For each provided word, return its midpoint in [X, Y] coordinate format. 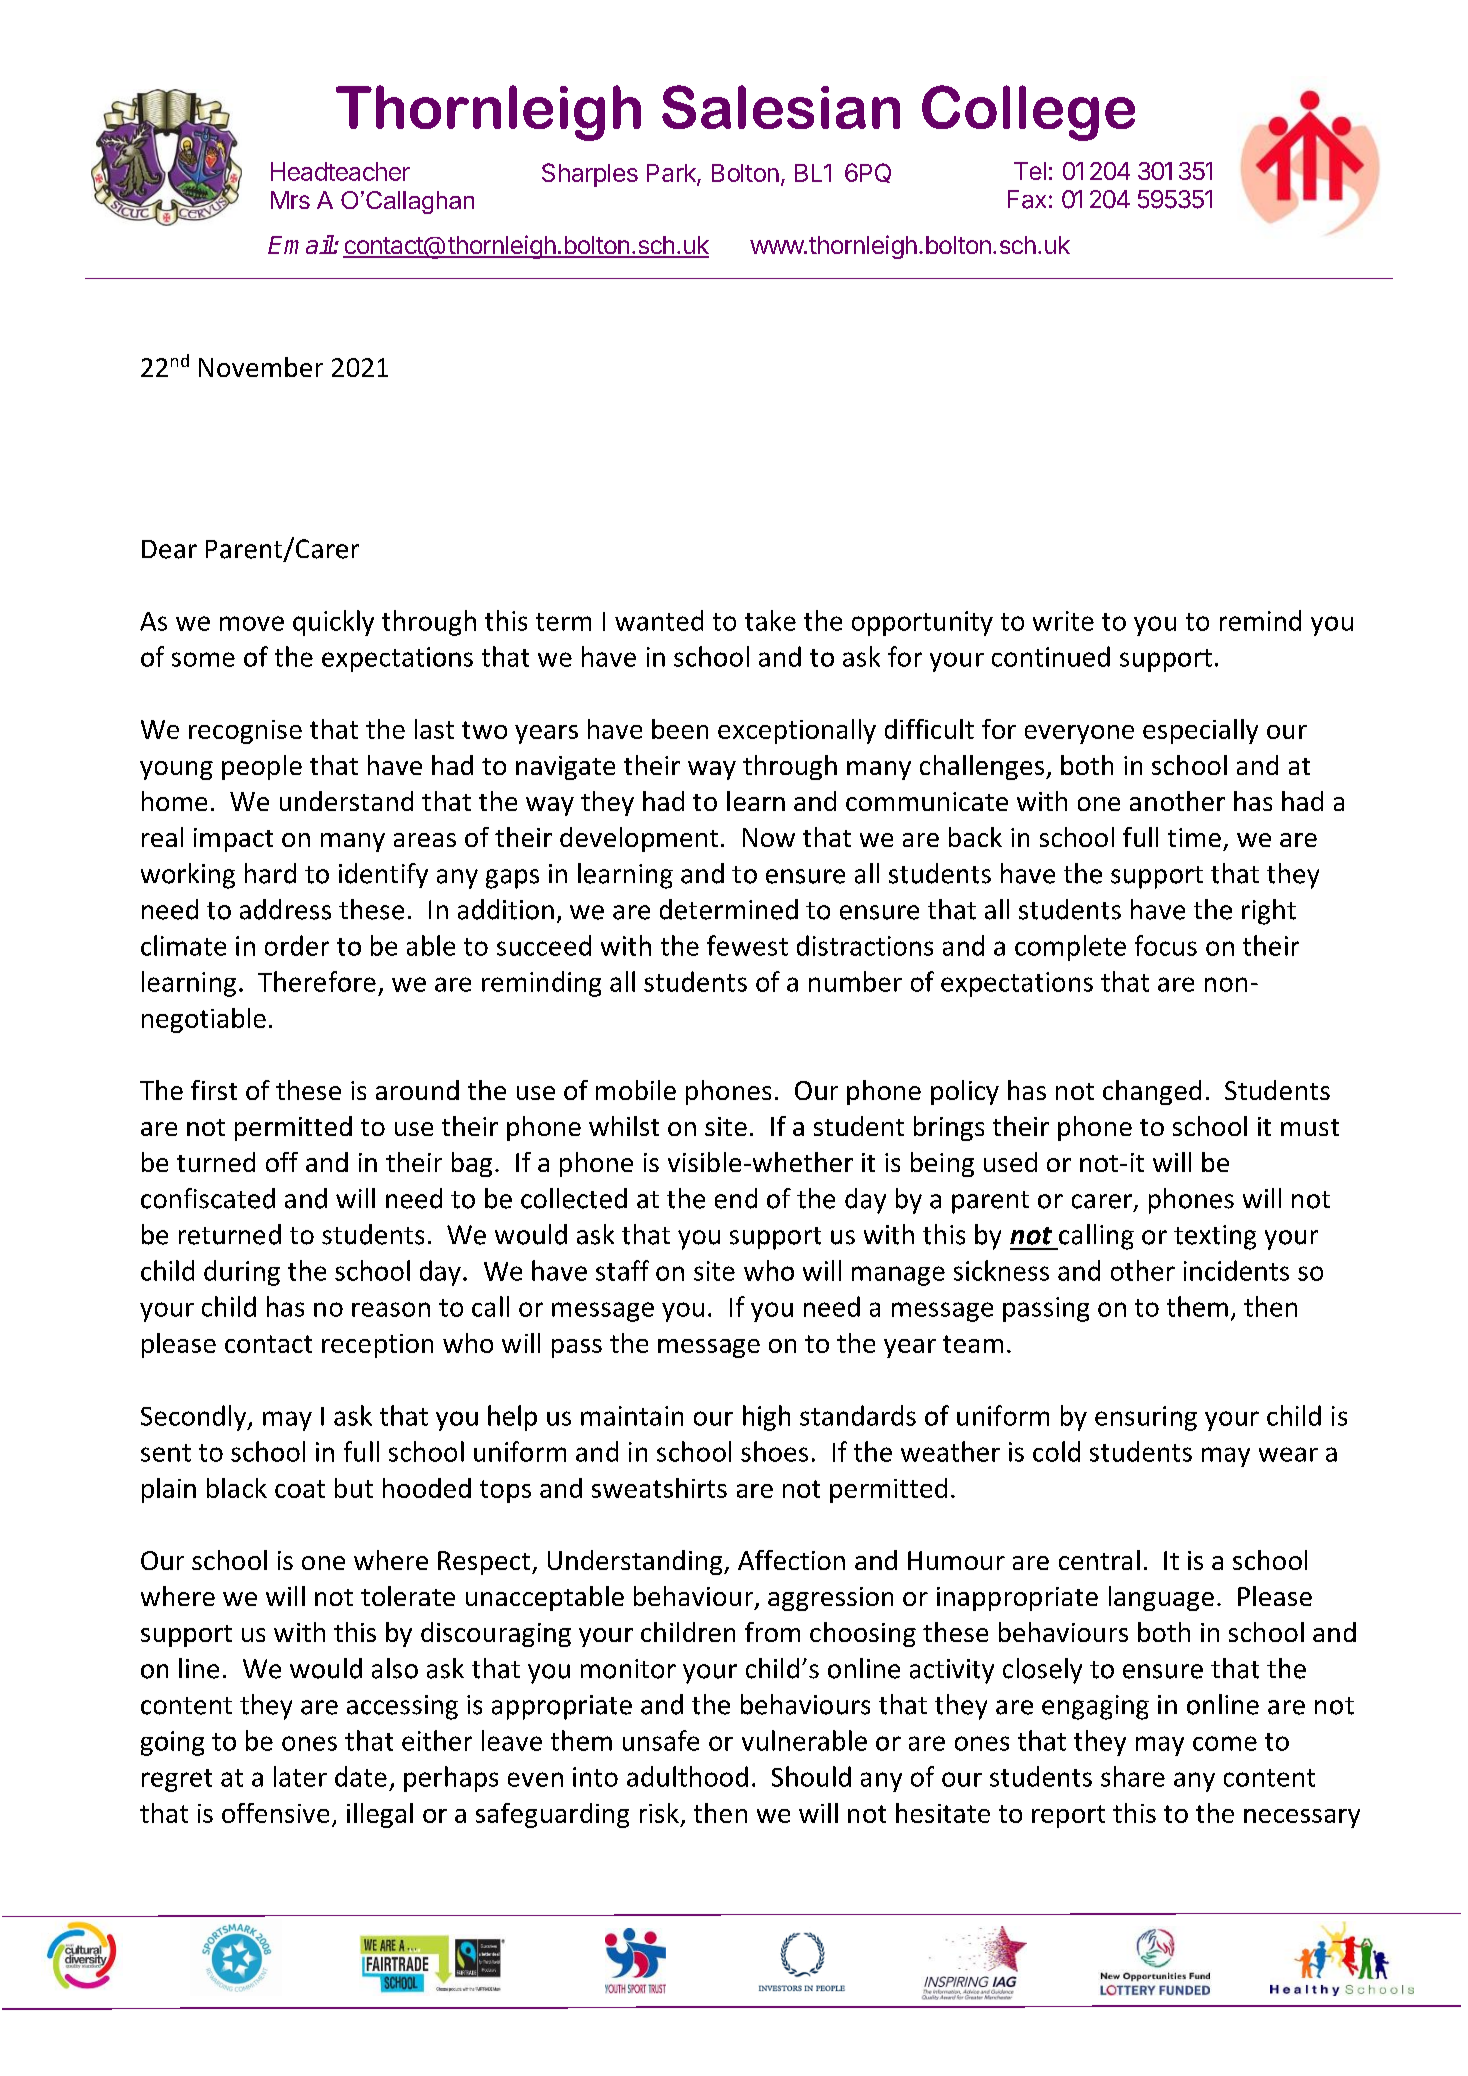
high [766, 1418]
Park [672, 174]
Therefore [317, 981]
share [1133, 1776]
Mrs [290, 200]
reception [377, 1346]
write [1063, 621]
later [300, 1776]
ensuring [1146, 1418]
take [770, 620]
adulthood [687, 1776]
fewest [747, 945]
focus [1166, 945]
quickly [333, 623]
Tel [1030, 171]
